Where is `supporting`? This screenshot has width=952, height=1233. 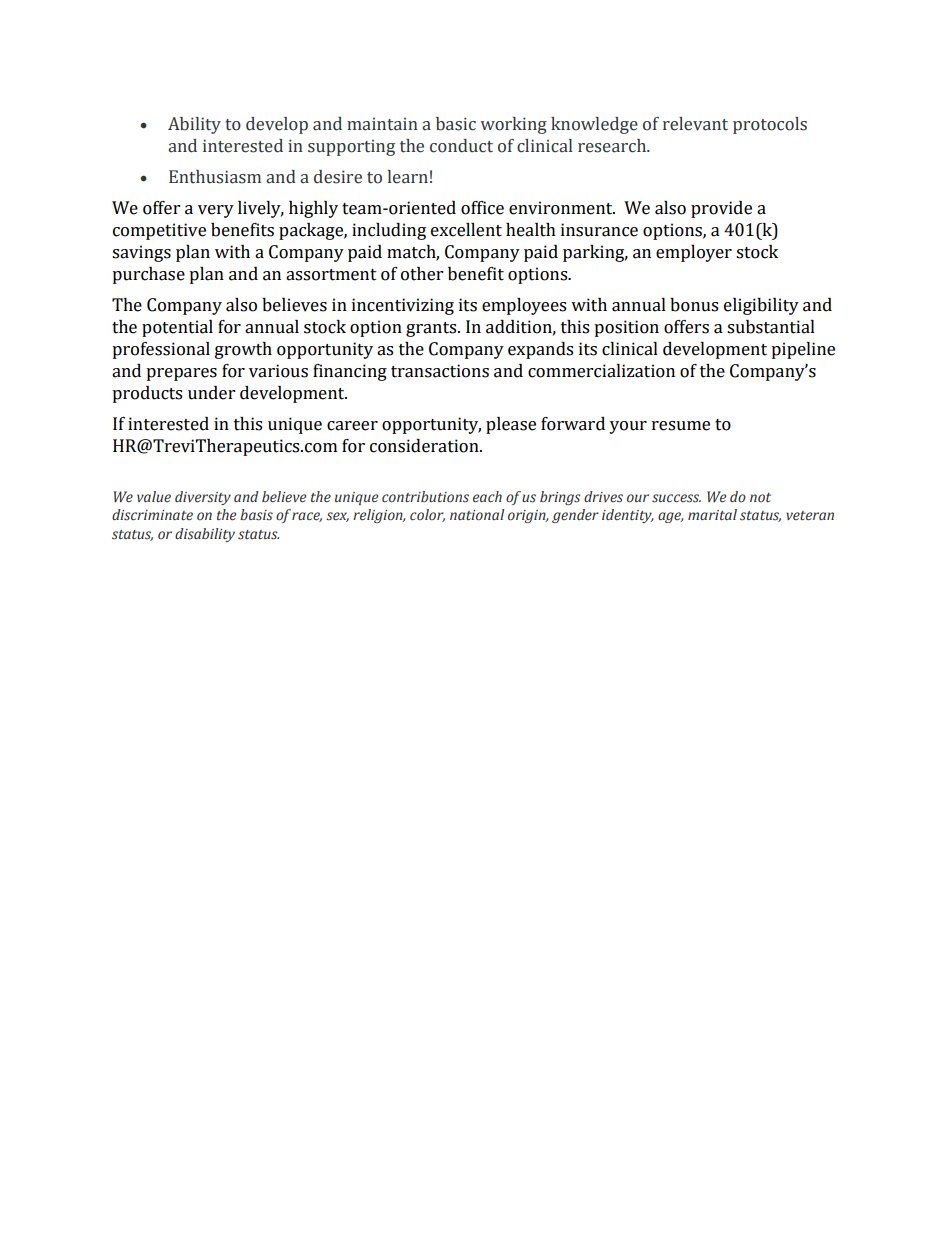 supporting is located at coordinates (351, 147).
